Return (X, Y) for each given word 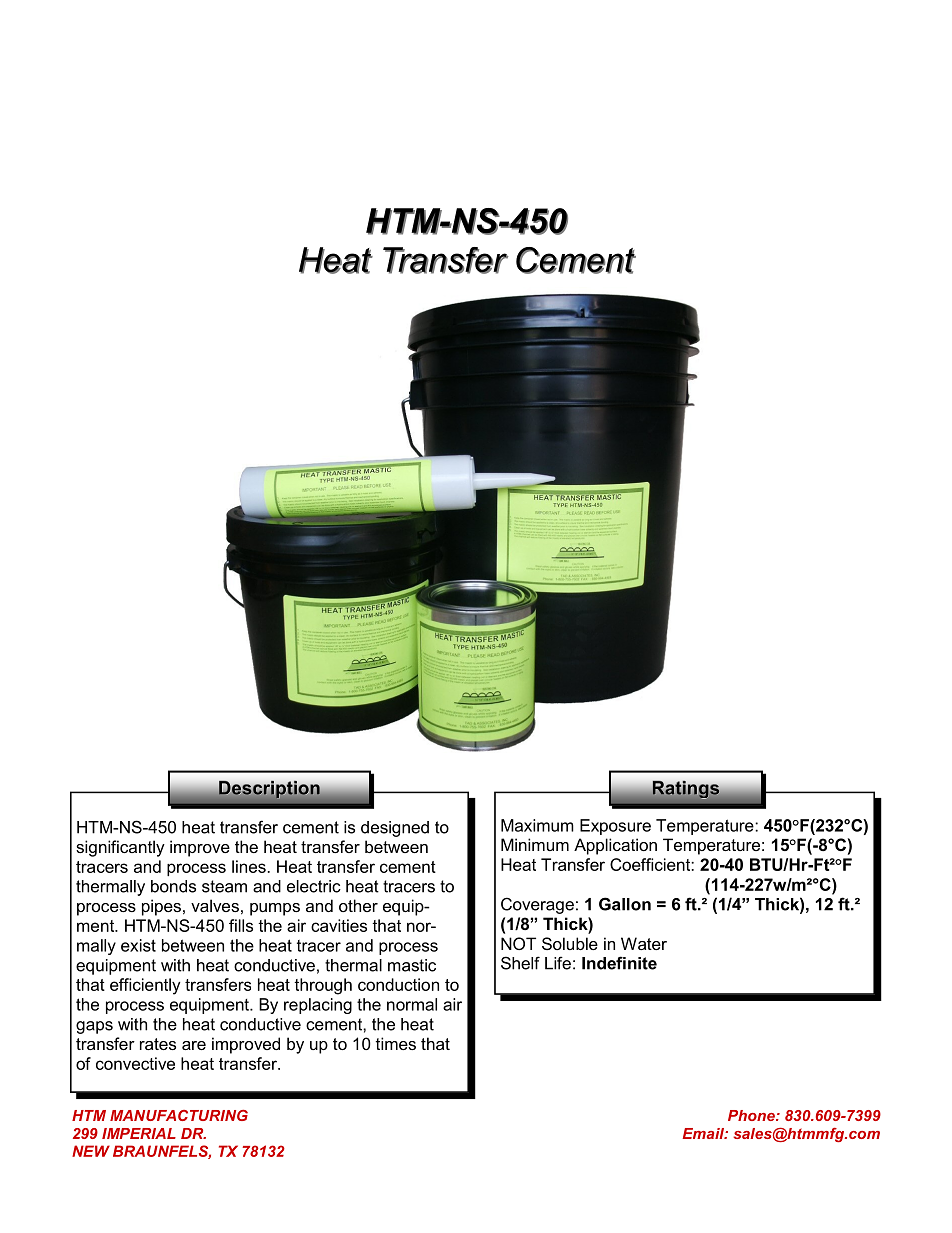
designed (395, 829)
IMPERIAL (139, 1133)
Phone (752, 1115)
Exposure (615, 827)
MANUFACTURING (179, 1115)
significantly (120, 848)
